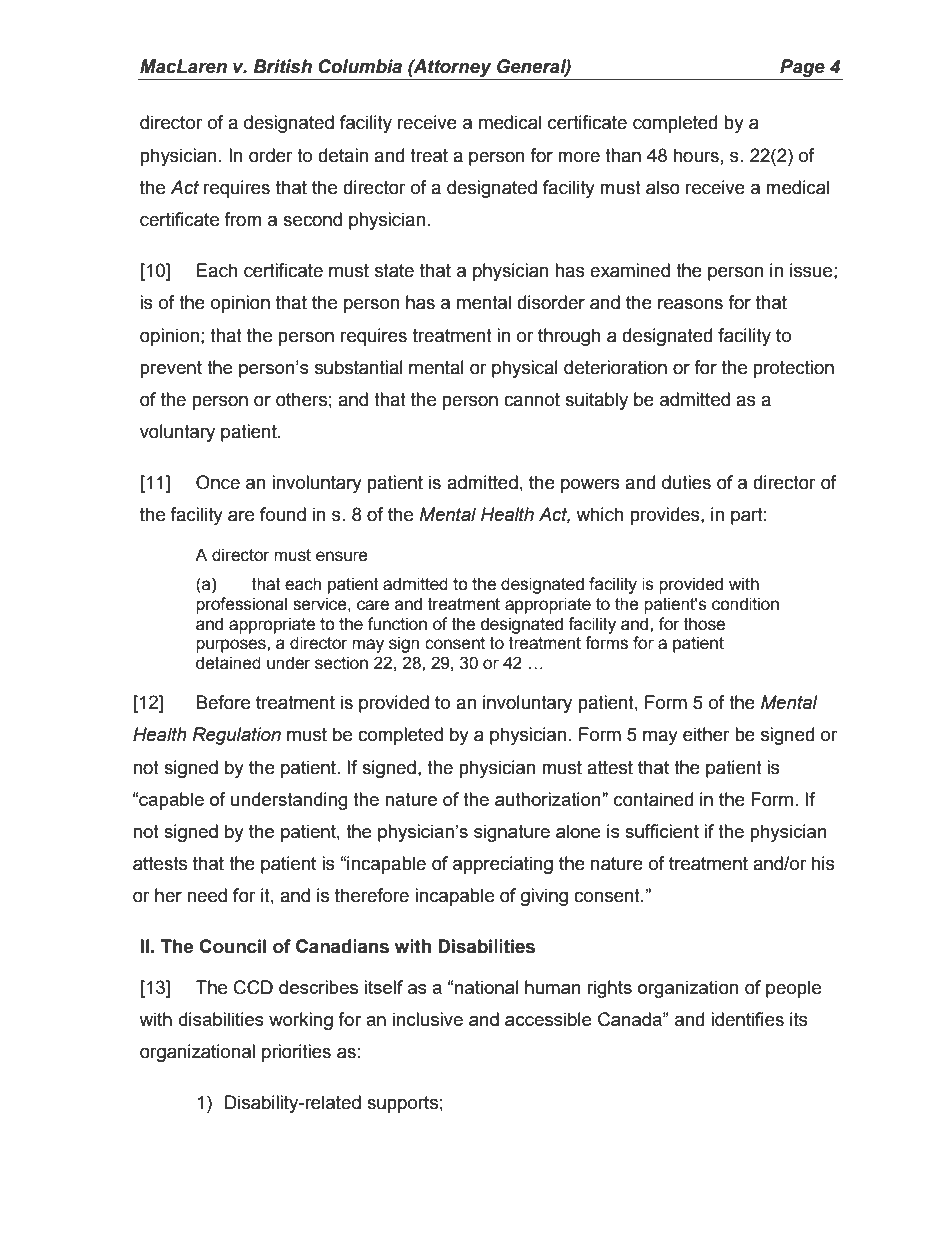 Image resolution: width=952 pixels, height=1233 pixels. I want to click on priorities, so click(296, 1053).
